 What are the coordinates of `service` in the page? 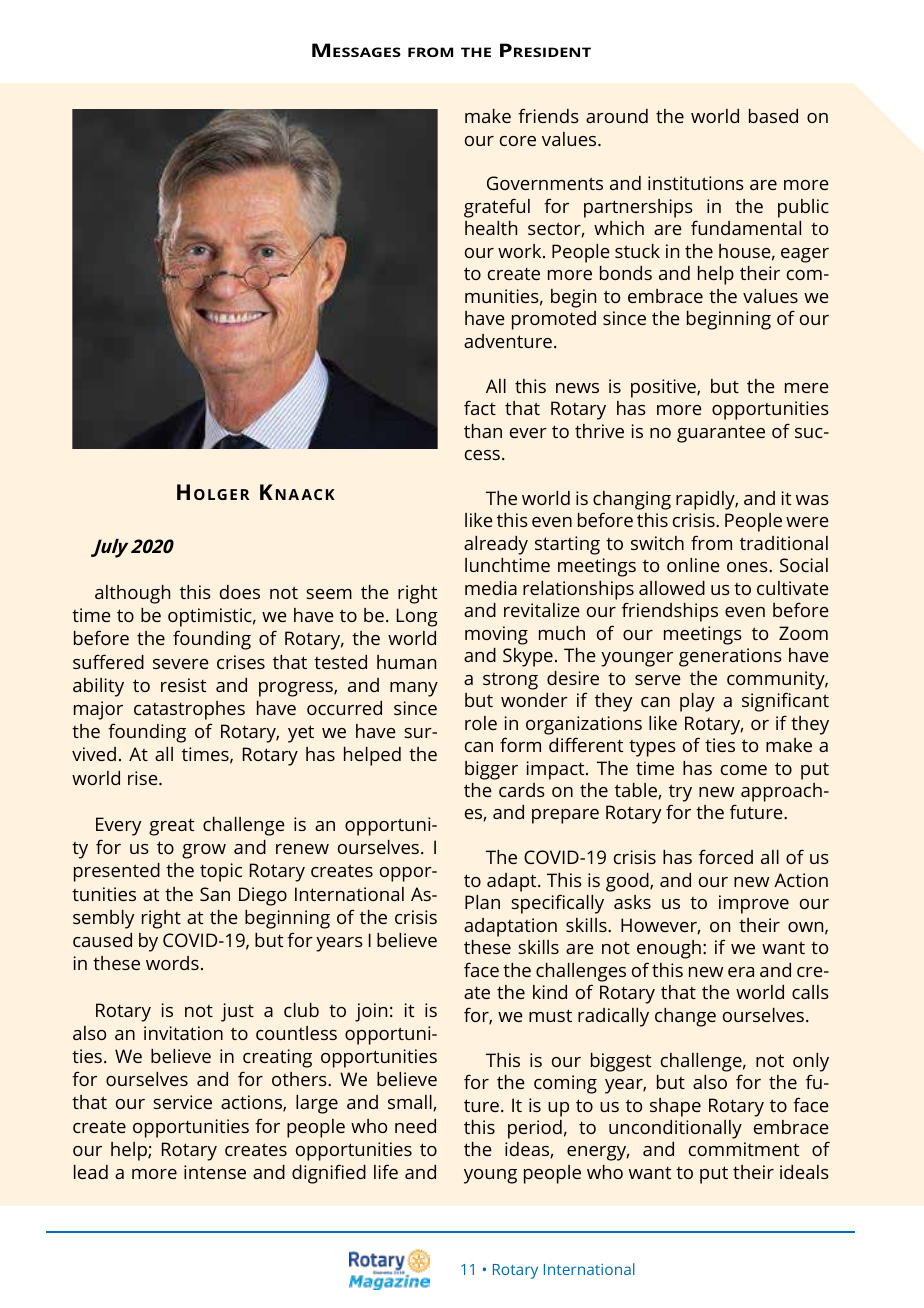 It's located at (182, 1102).
